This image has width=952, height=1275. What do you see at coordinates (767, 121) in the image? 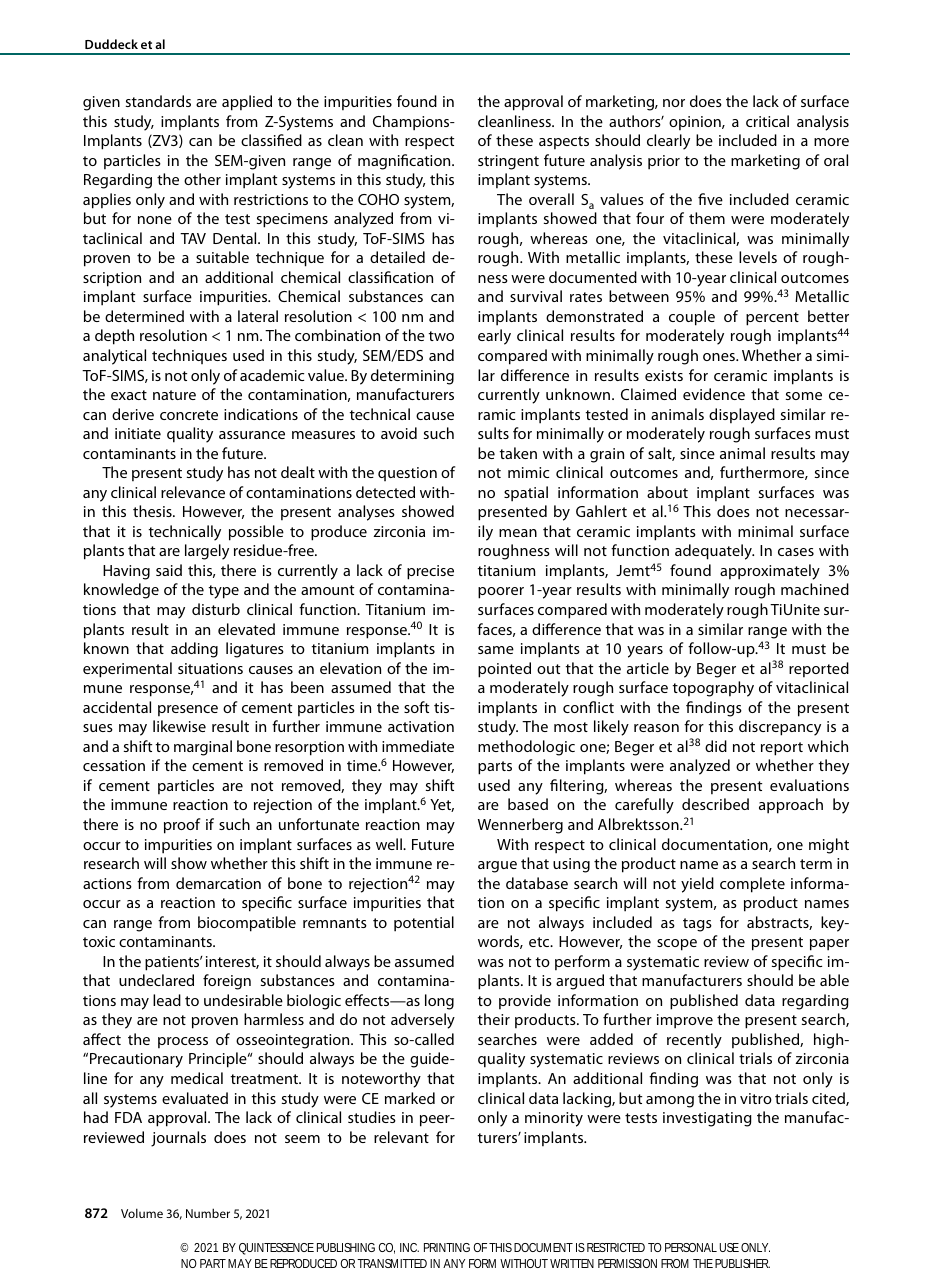
I see `critical` at bounding box center [767, 121].
